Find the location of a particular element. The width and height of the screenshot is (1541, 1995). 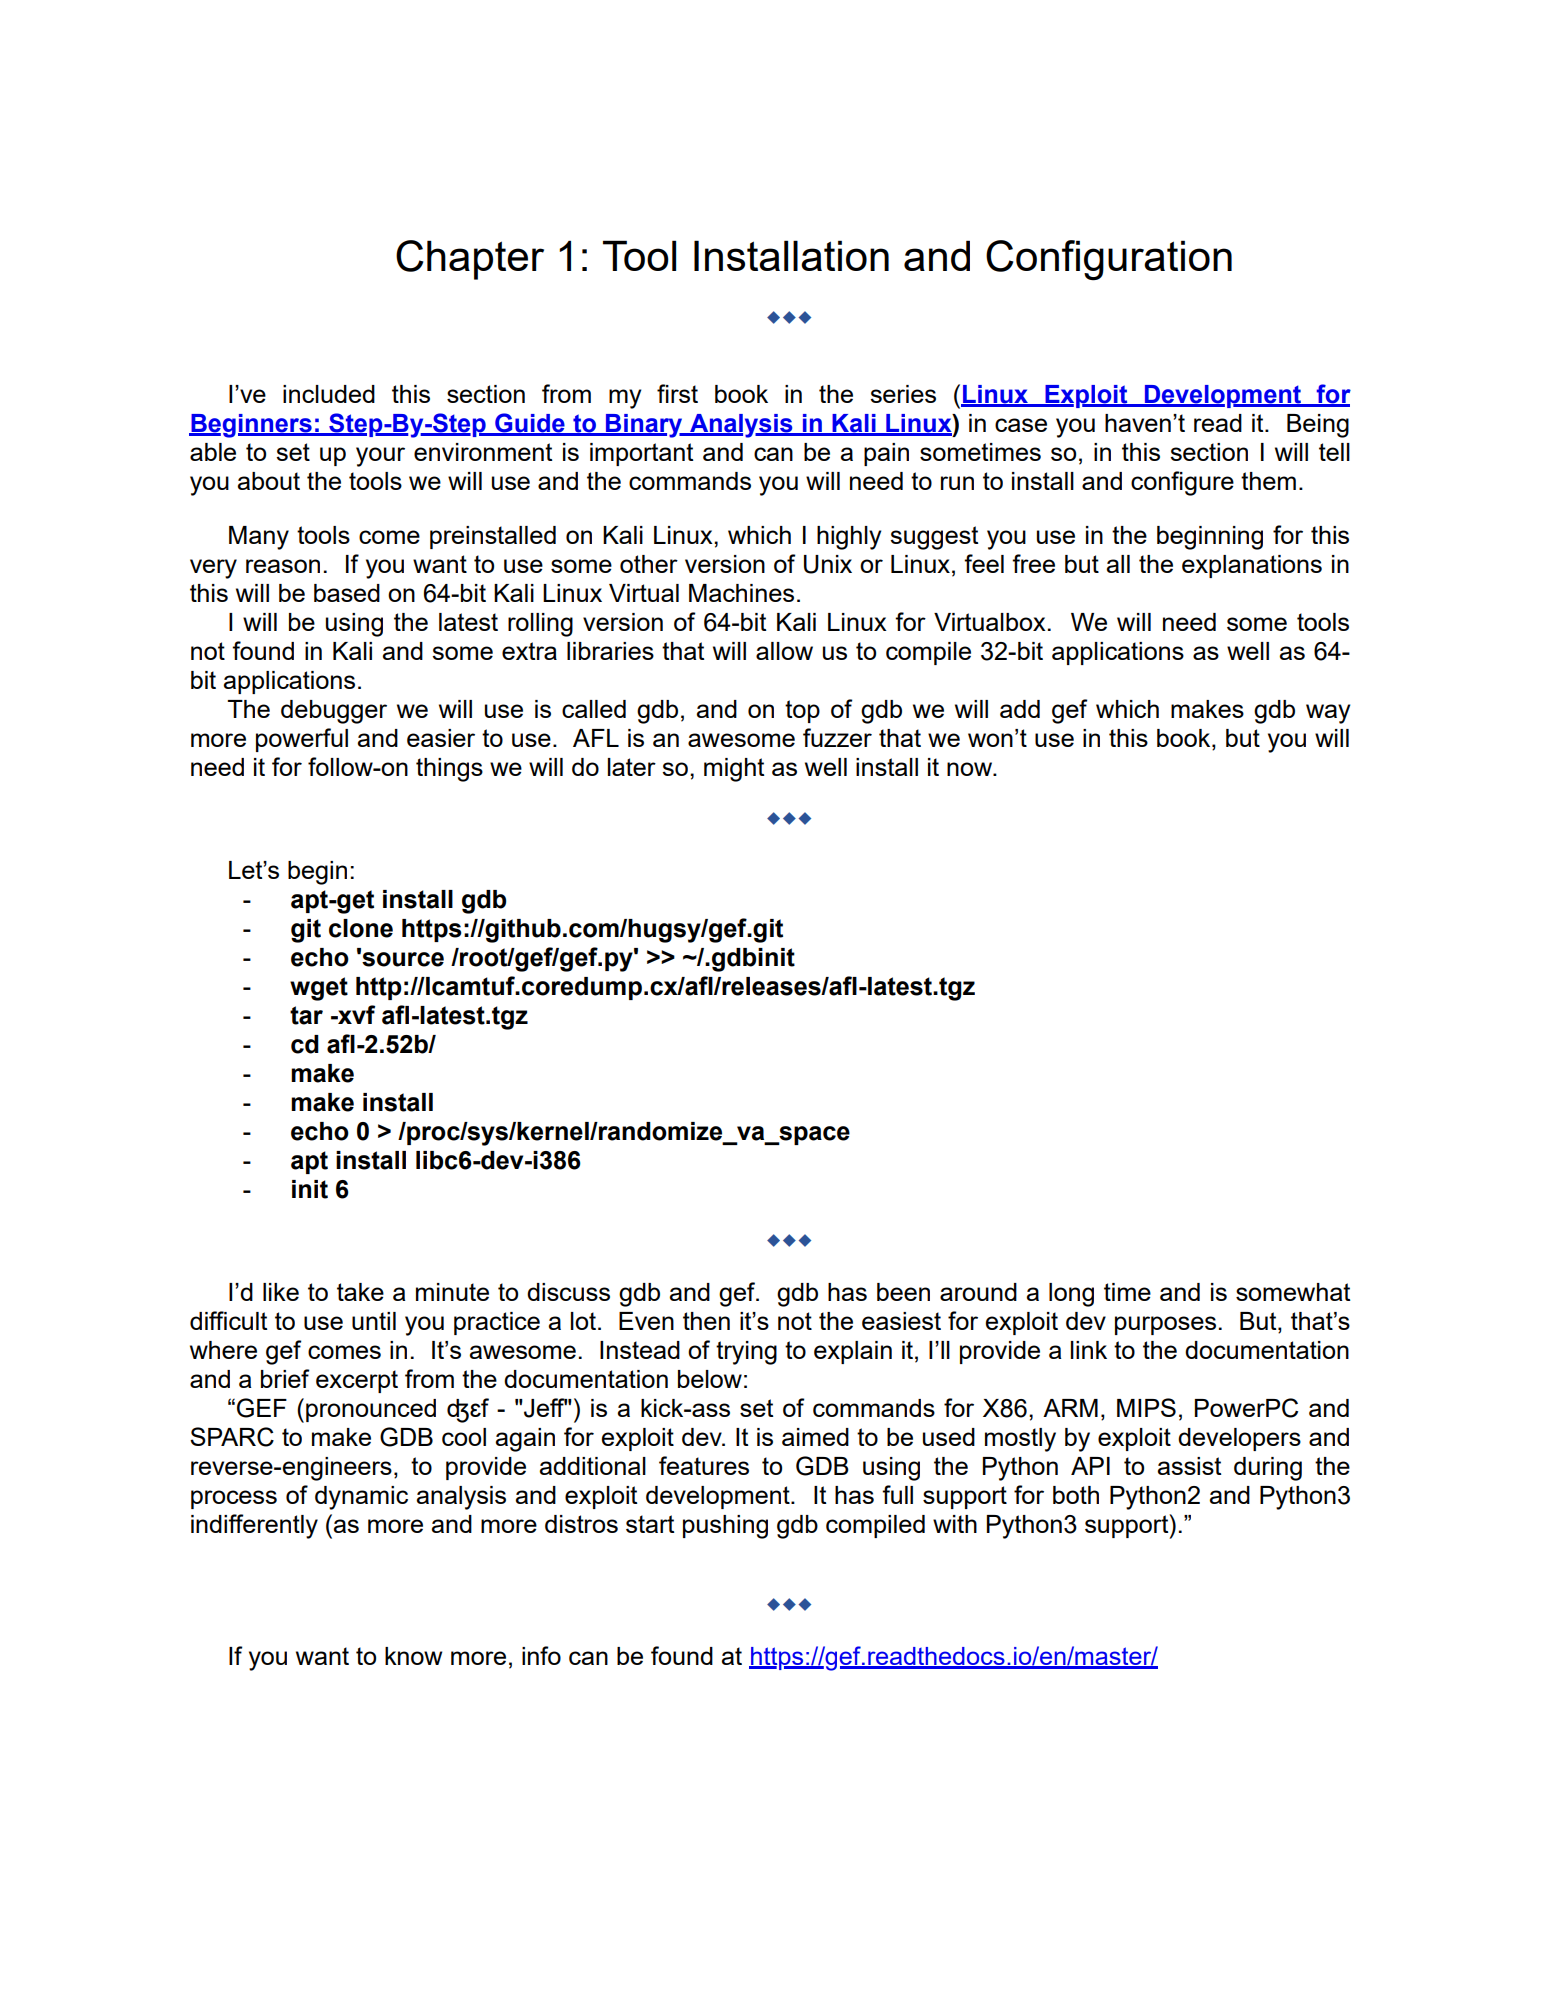

know is located at coordinates (413, 1656).
